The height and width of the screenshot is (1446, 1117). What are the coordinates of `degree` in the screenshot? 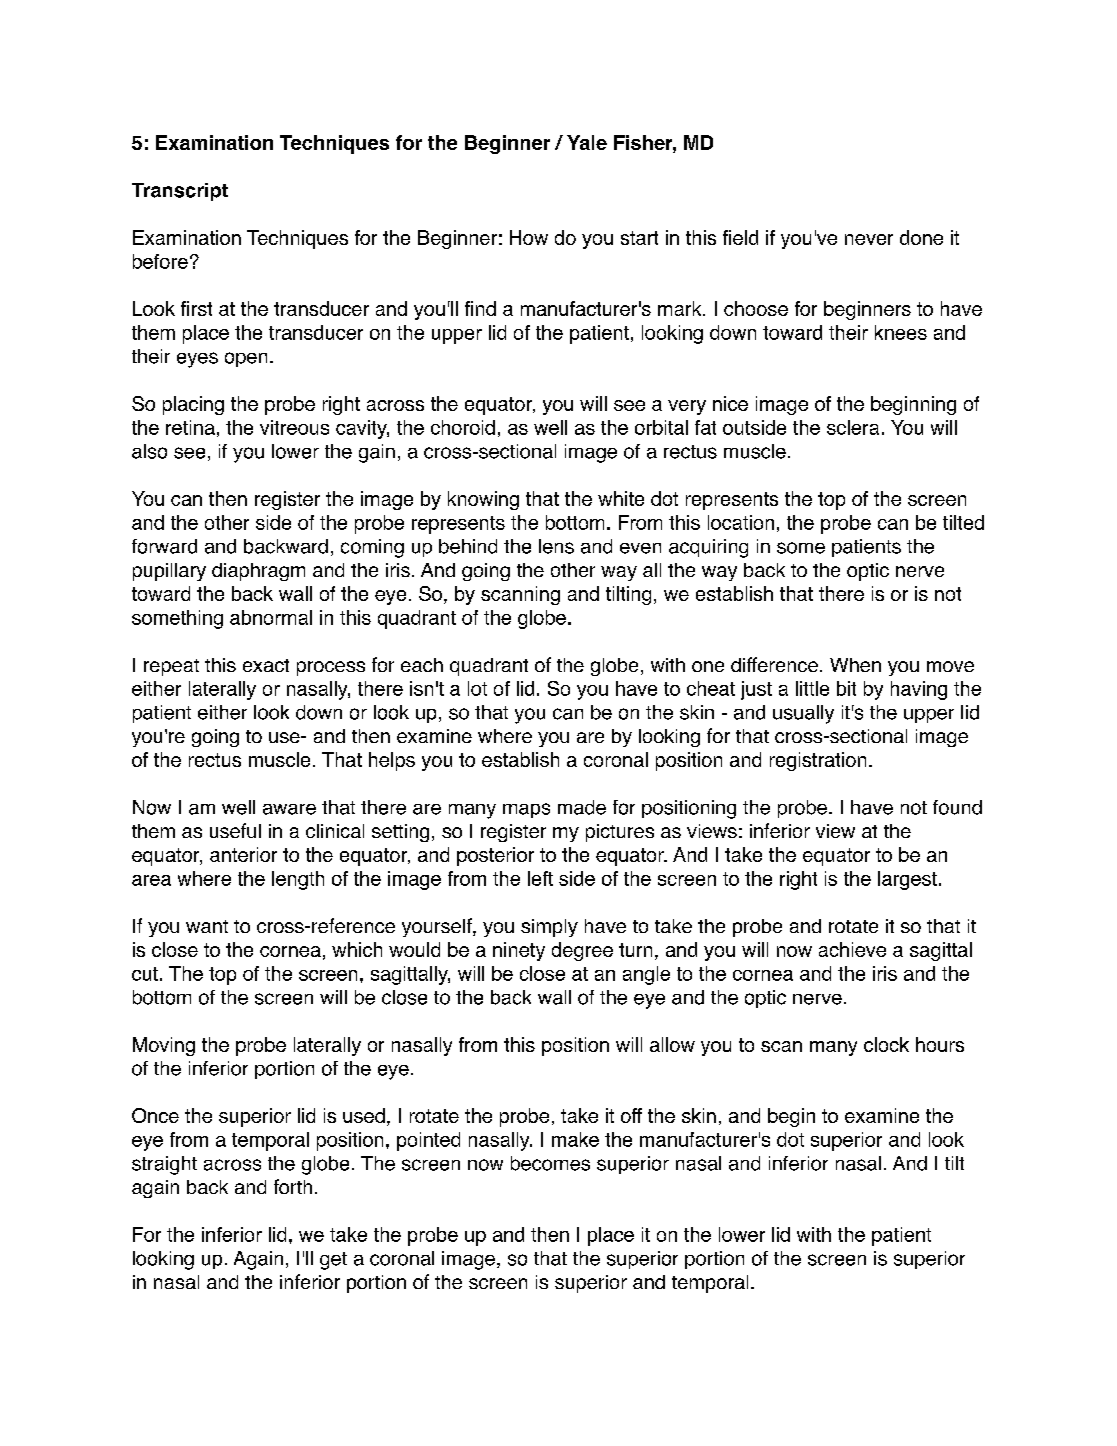 It's located at (582, 951).
